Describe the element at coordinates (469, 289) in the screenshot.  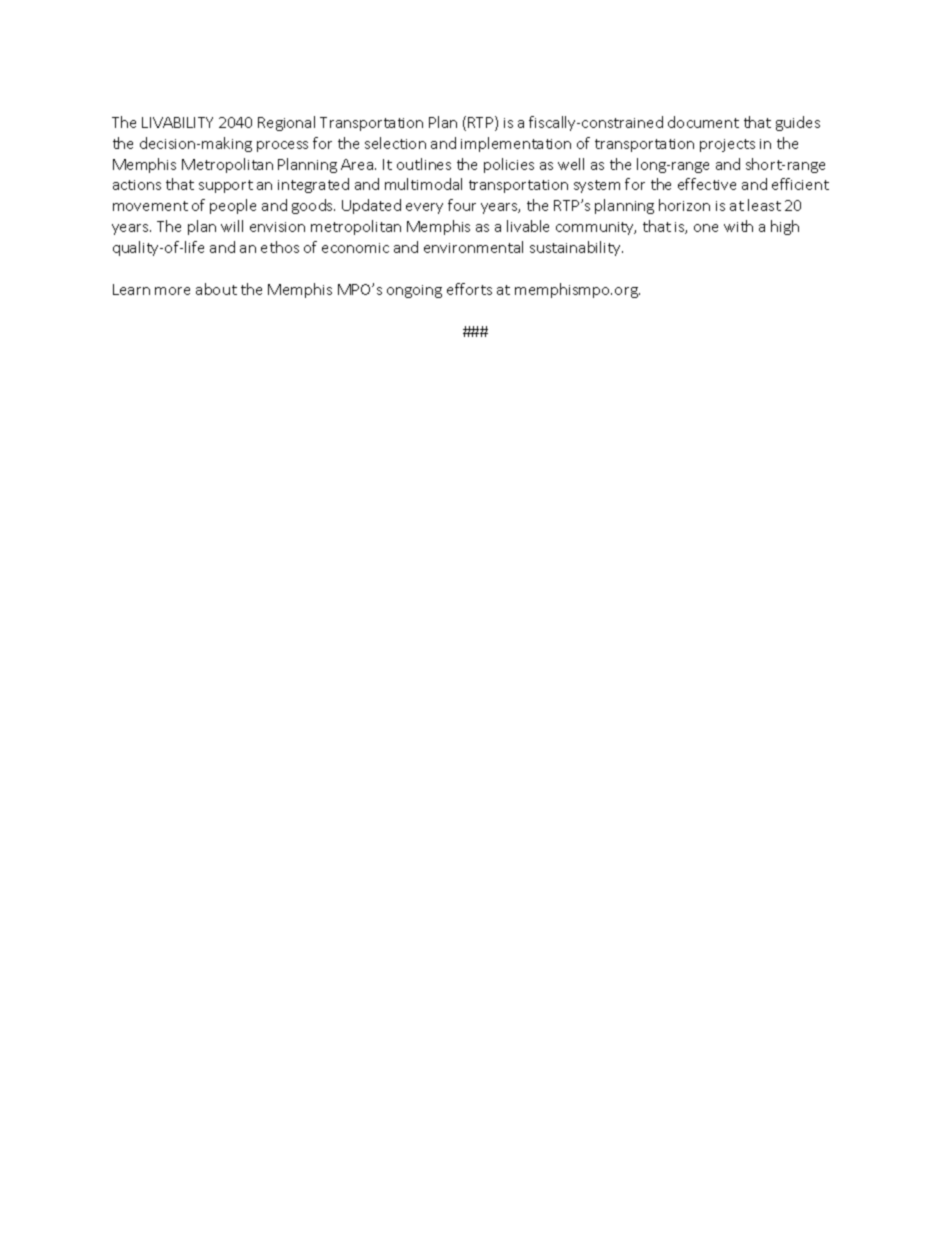
I see `efforts` at that location.
